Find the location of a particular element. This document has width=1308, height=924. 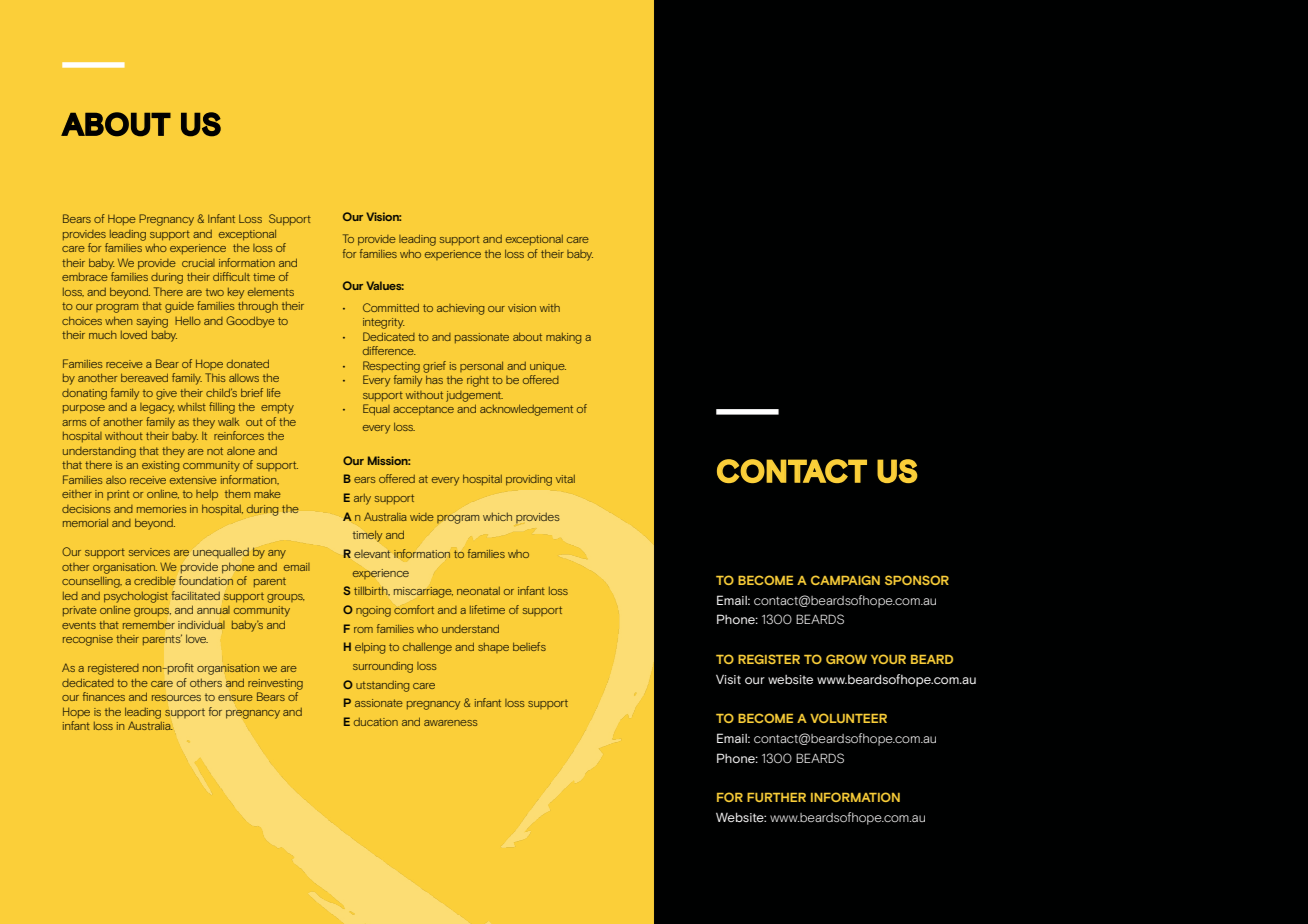

annual is located at coordinates (213, 610).
